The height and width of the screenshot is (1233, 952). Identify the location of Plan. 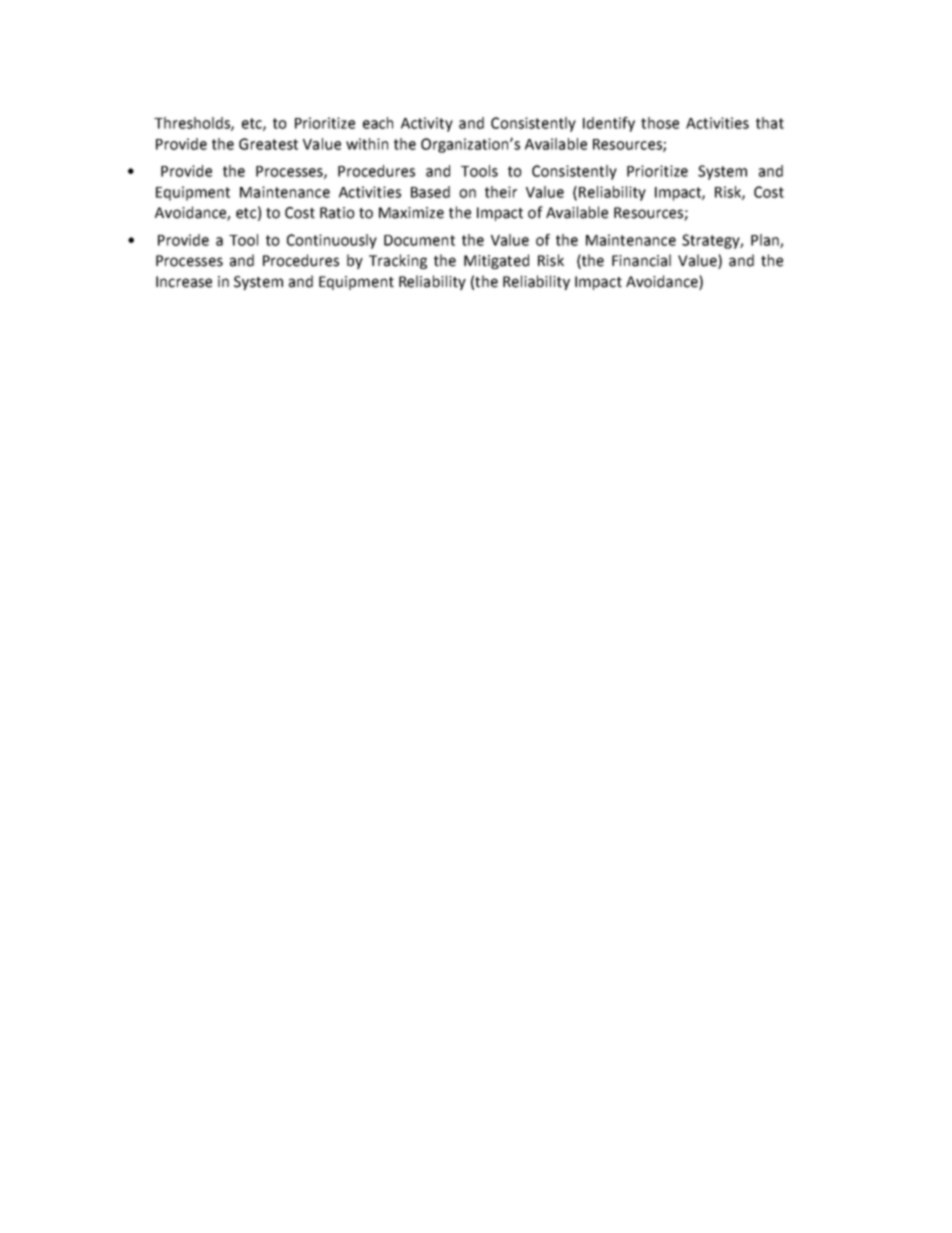
(766, 241).
